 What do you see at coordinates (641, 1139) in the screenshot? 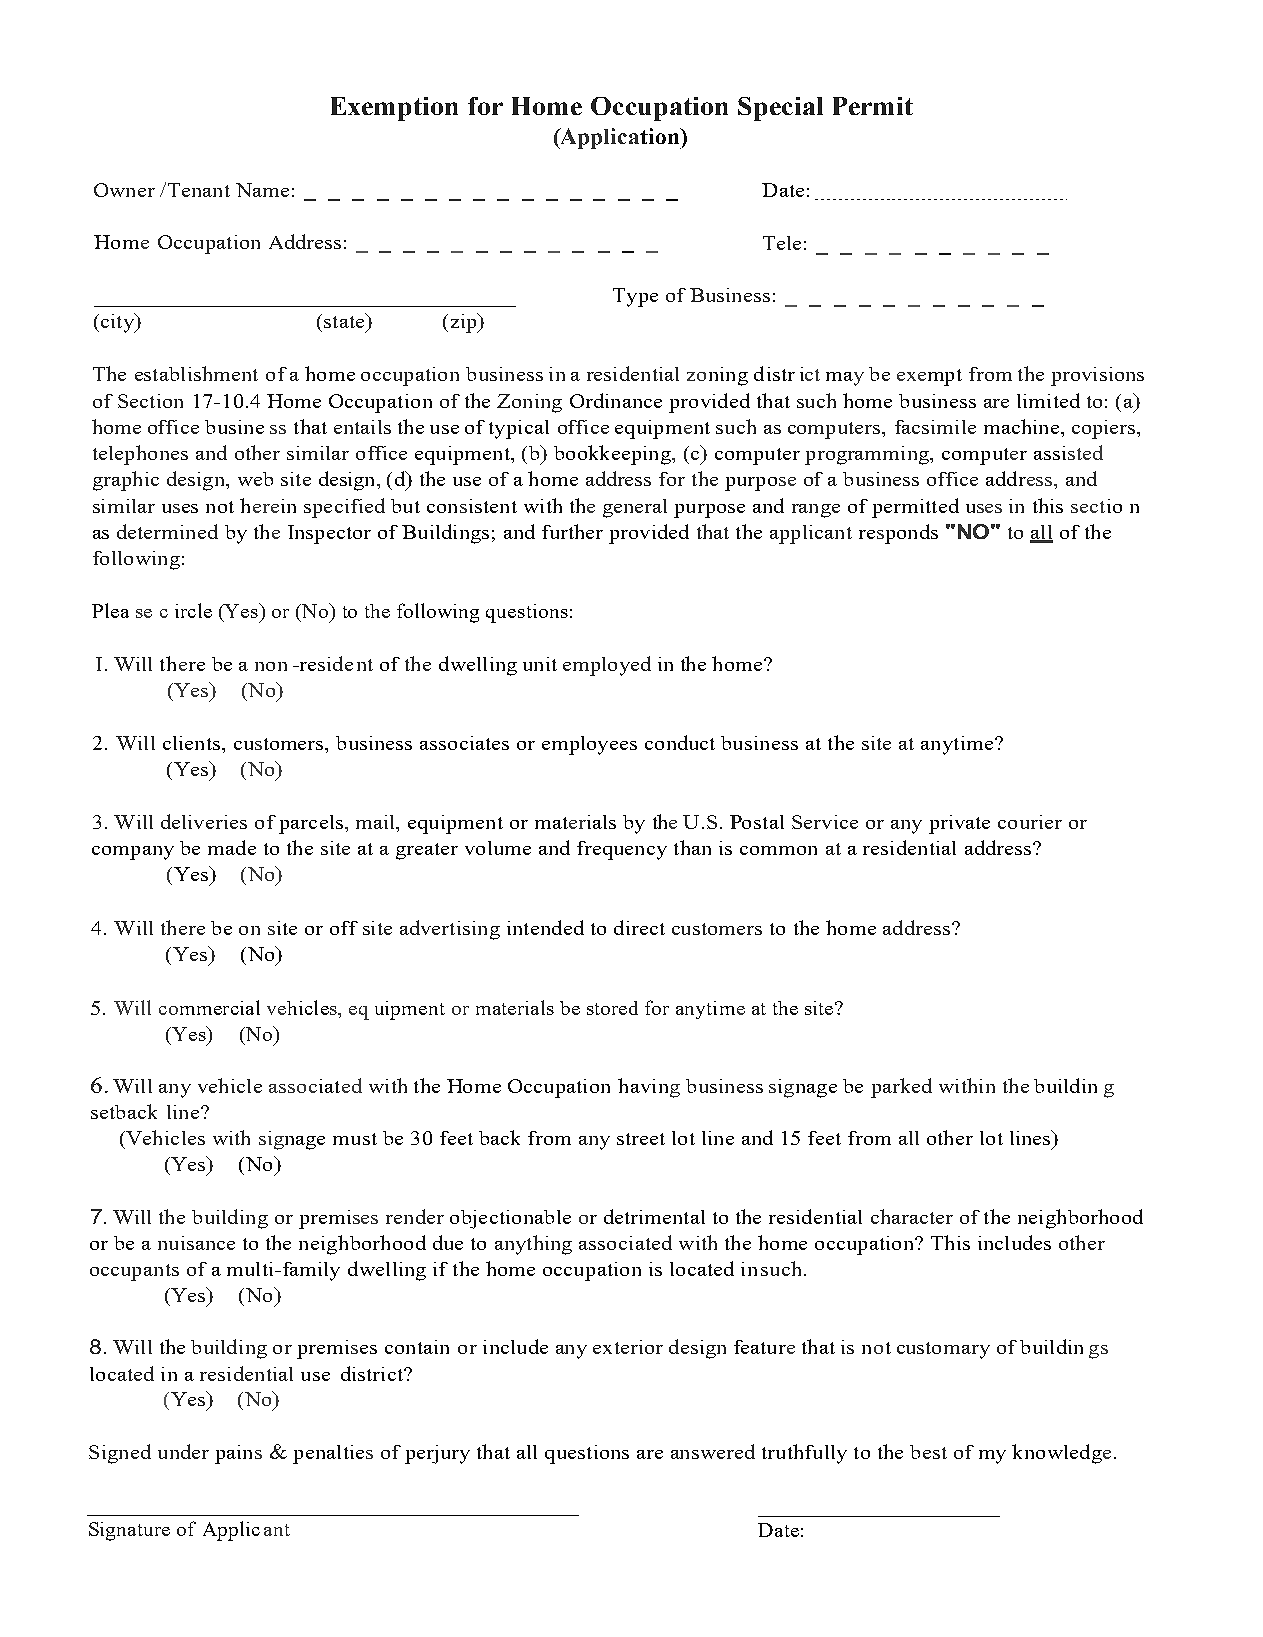
I see `street` at bounding box center [641, 1139].
